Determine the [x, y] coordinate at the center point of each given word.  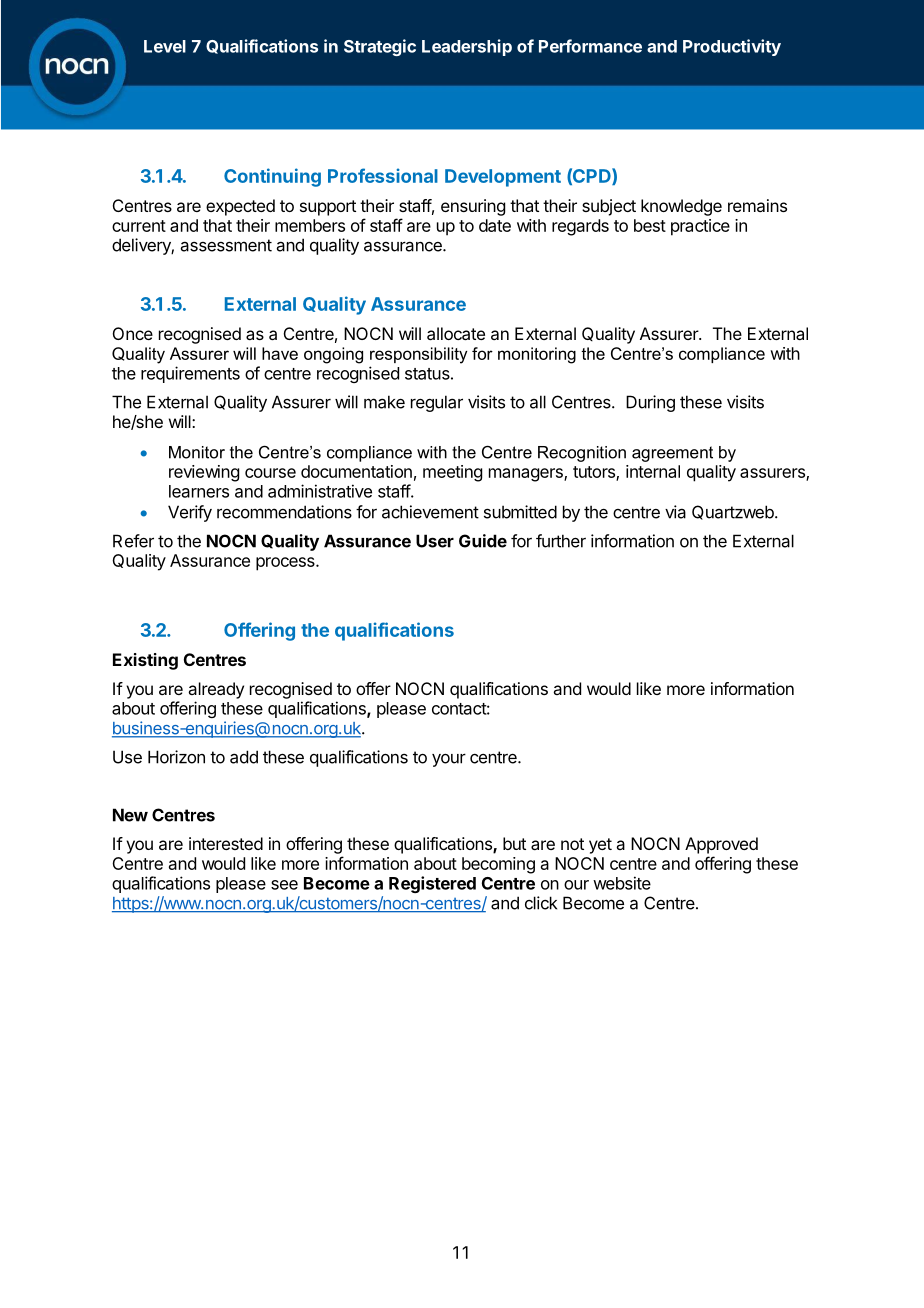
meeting [452, 473]
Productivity [732, 47]
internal [653, 471]
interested [226, 843]
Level [165, 46]
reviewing [204, 473]
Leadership [467, 47]
